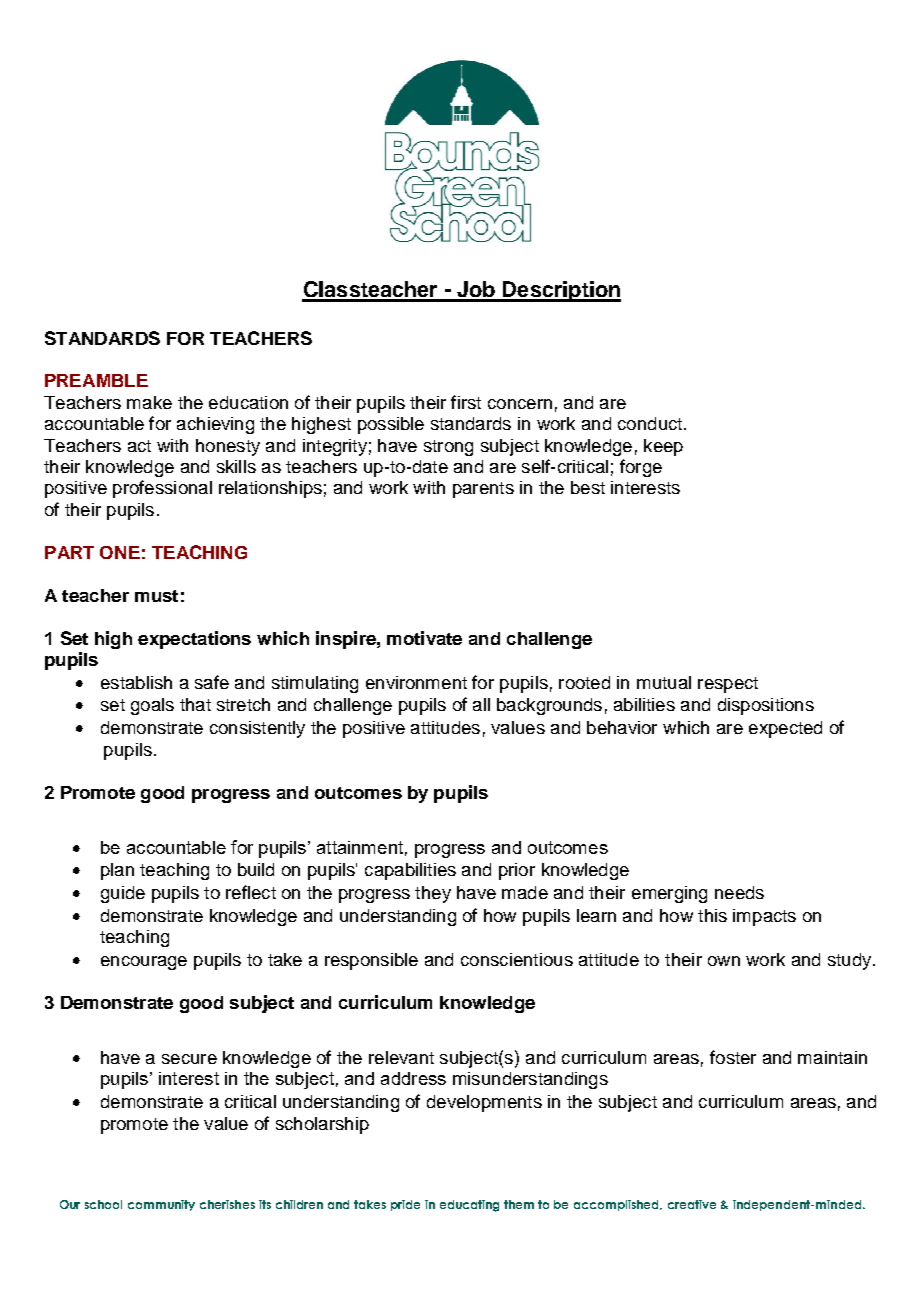  I want to click on community, so click(161, 1205).
